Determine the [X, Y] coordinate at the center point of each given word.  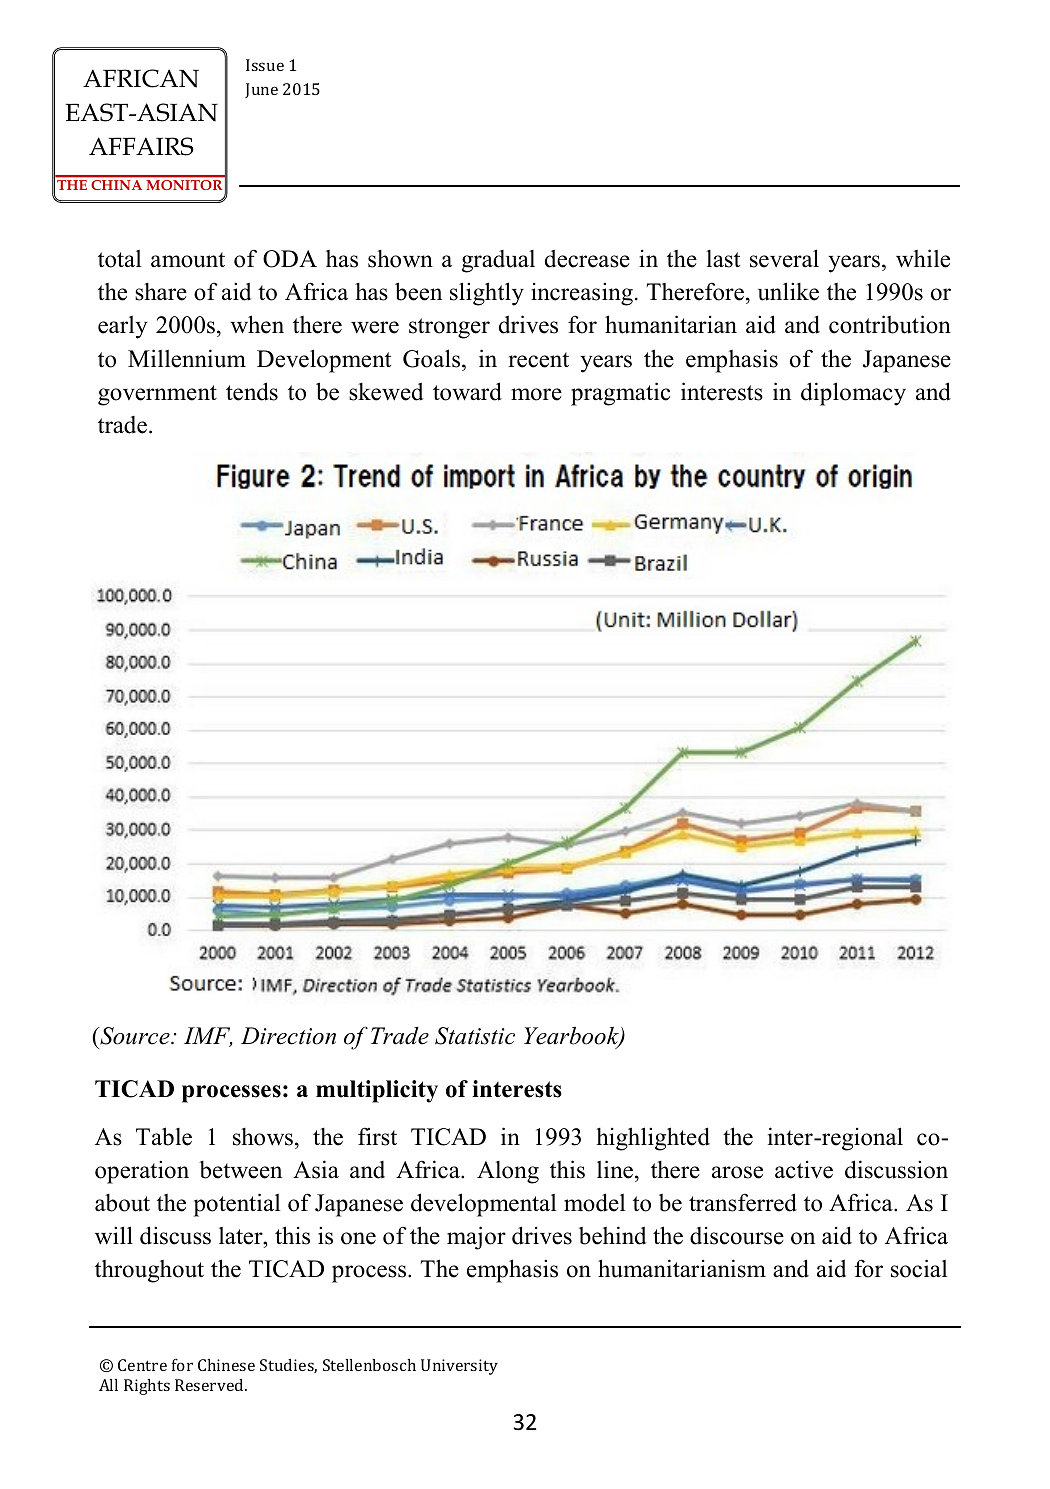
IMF [208, 1037]
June [261, 90]
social [919, 1268]
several [784, 258]
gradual [498, 261]
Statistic [475, 1036]
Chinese [226, 1365]
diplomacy [853, 394]
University [459, 1367]
